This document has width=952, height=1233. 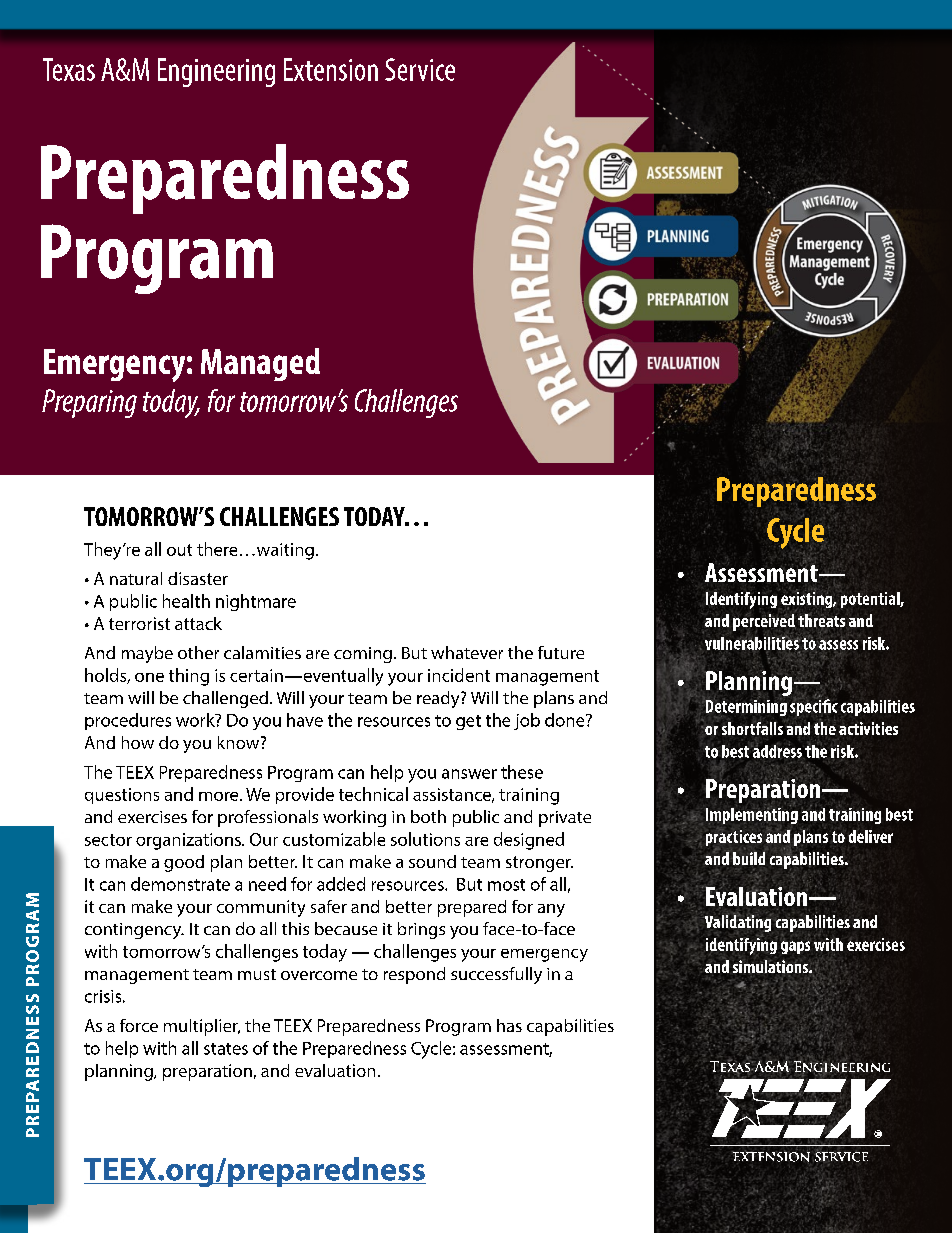 I want to click on whatever, so click(x=467, y=652).
